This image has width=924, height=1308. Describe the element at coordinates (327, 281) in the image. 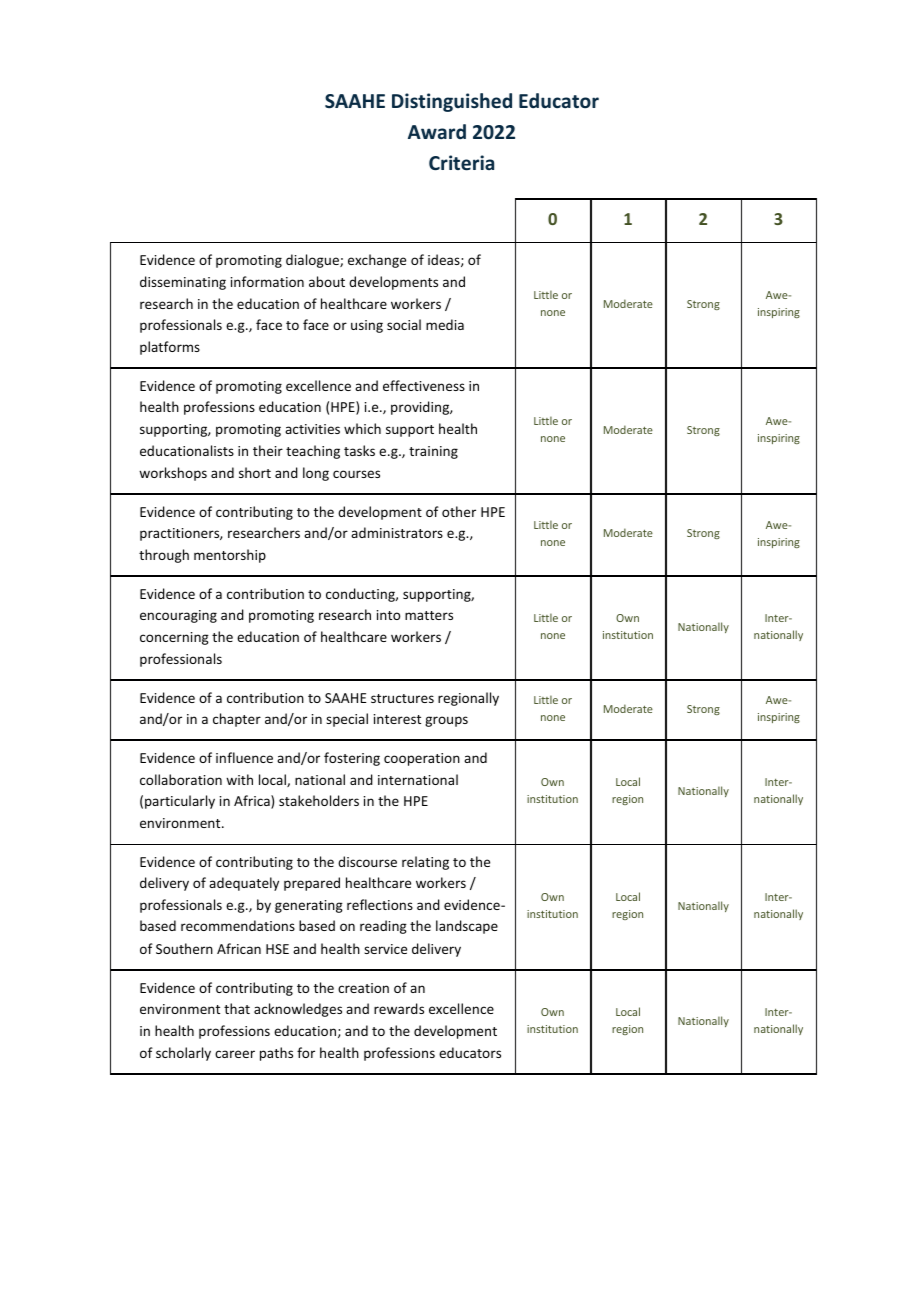

I see `about` at that location.
